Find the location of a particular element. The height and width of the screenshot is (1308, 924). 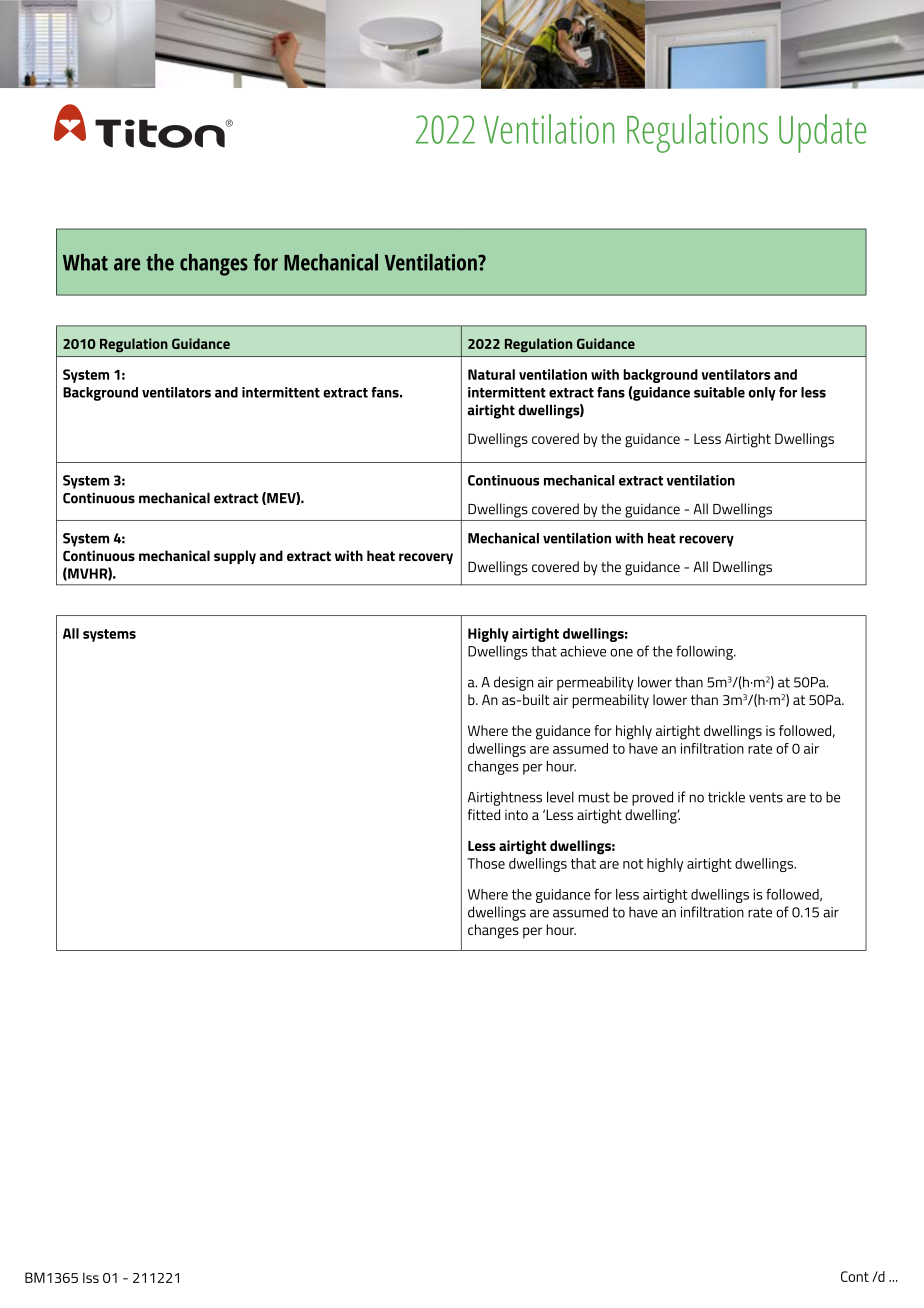

supply is located at coordinates (235, 557).
